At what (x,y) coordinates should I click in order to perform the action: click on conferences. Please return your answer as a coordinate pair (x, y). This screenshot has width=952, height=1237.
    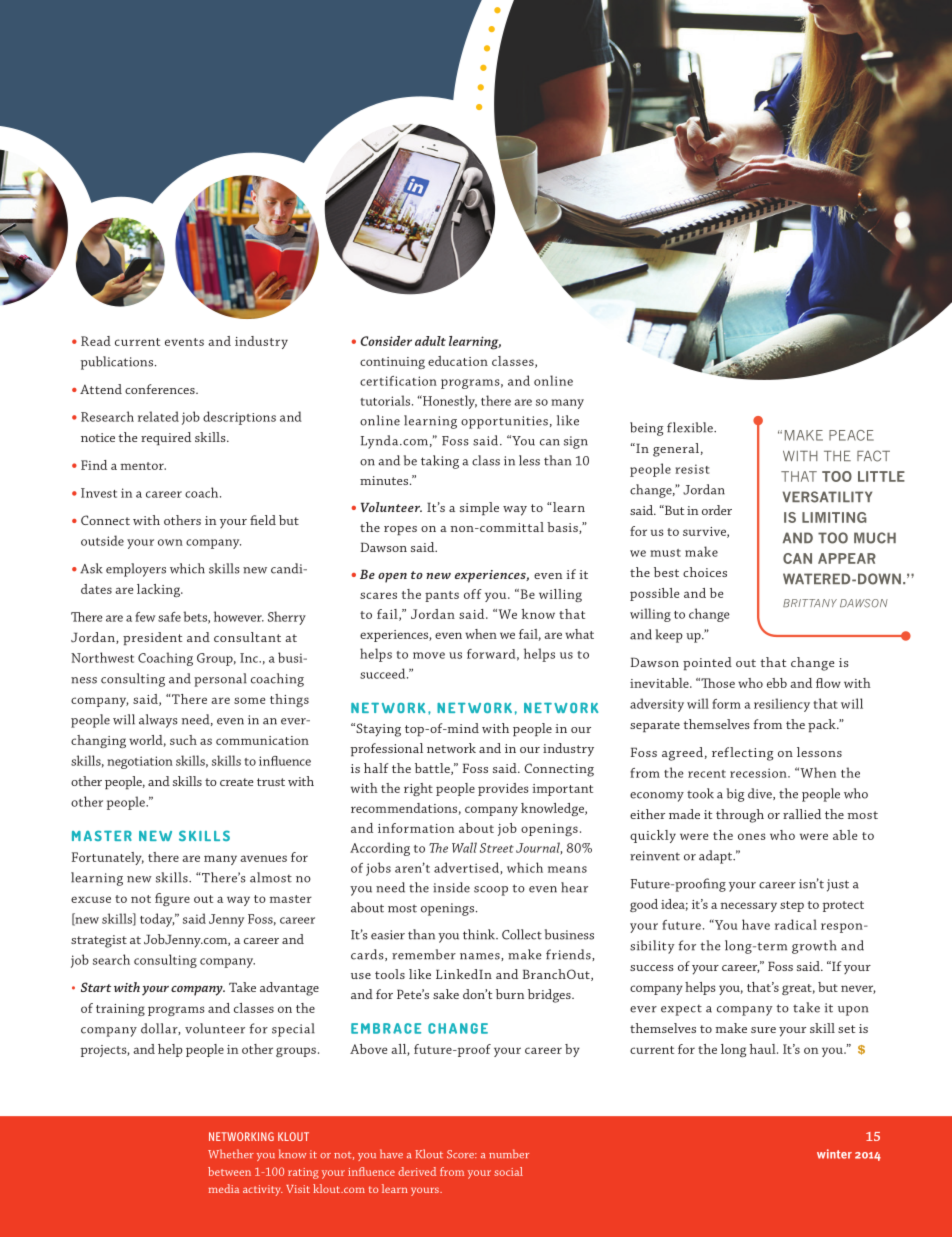
    Looking at the image, I should click on (161, 389).
